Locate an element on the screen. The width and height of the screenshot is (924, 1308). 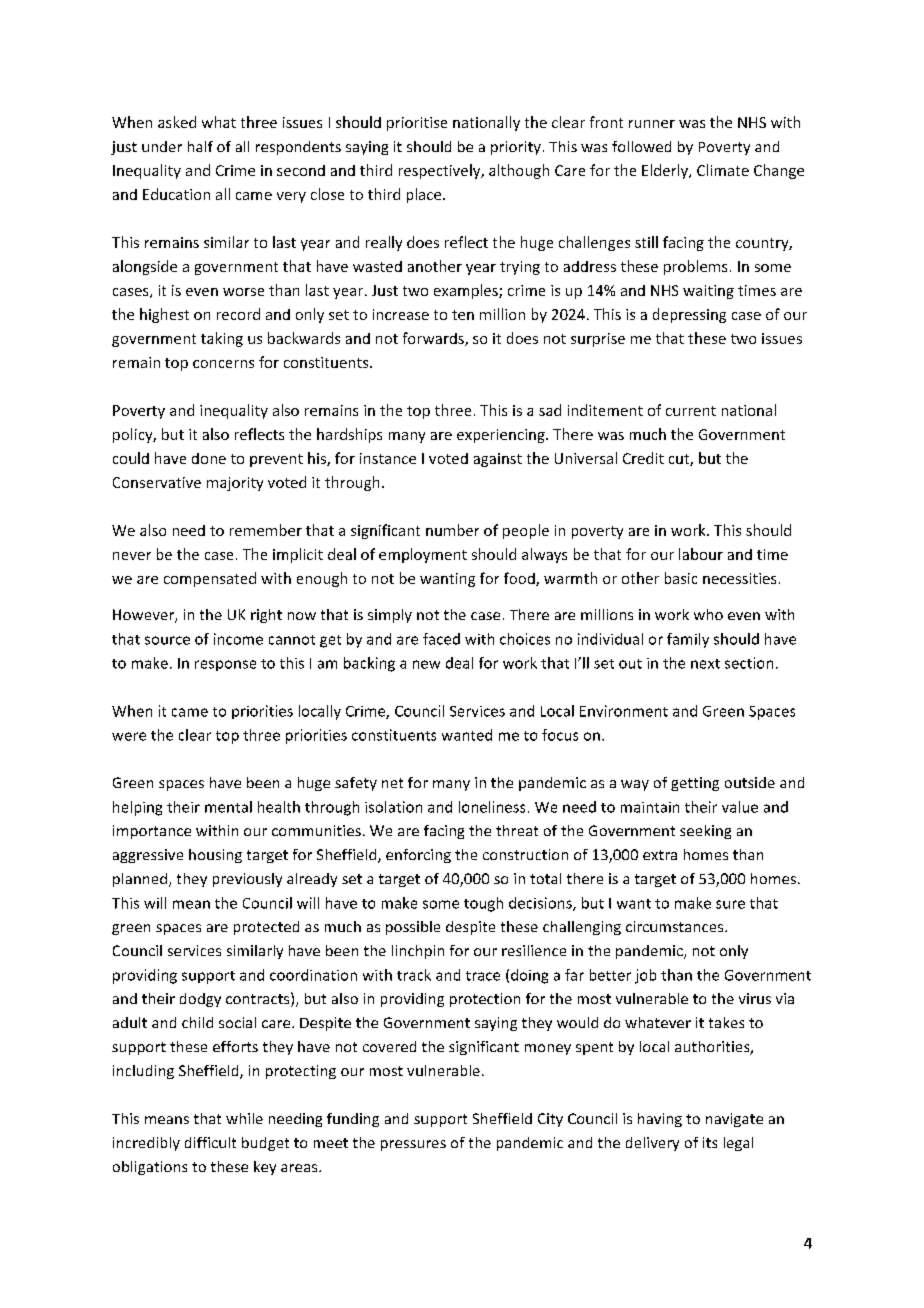
mental is located at coordinates (228, 807).
